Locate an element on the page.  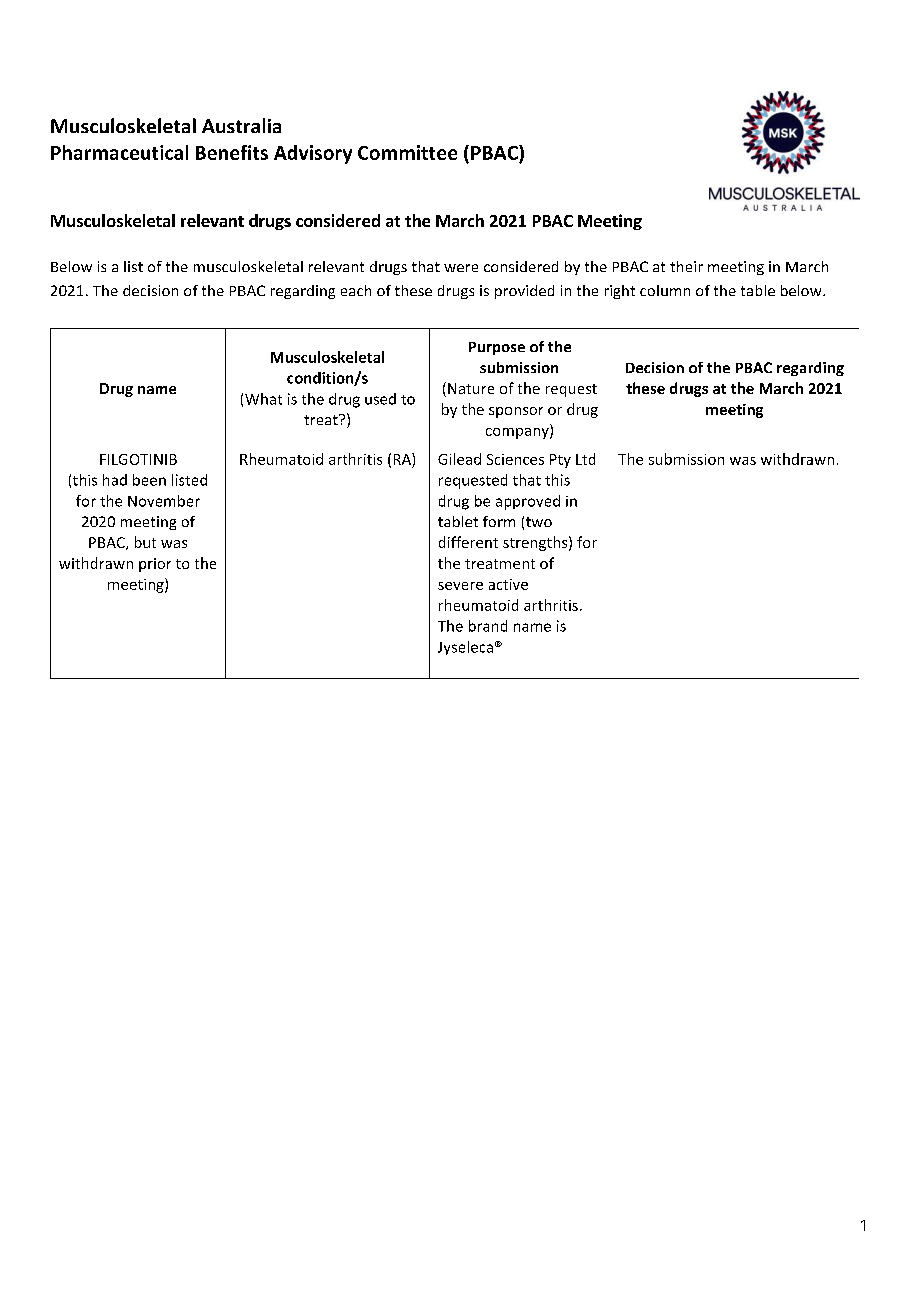
sponsor is located at coordinates (516, 412).
